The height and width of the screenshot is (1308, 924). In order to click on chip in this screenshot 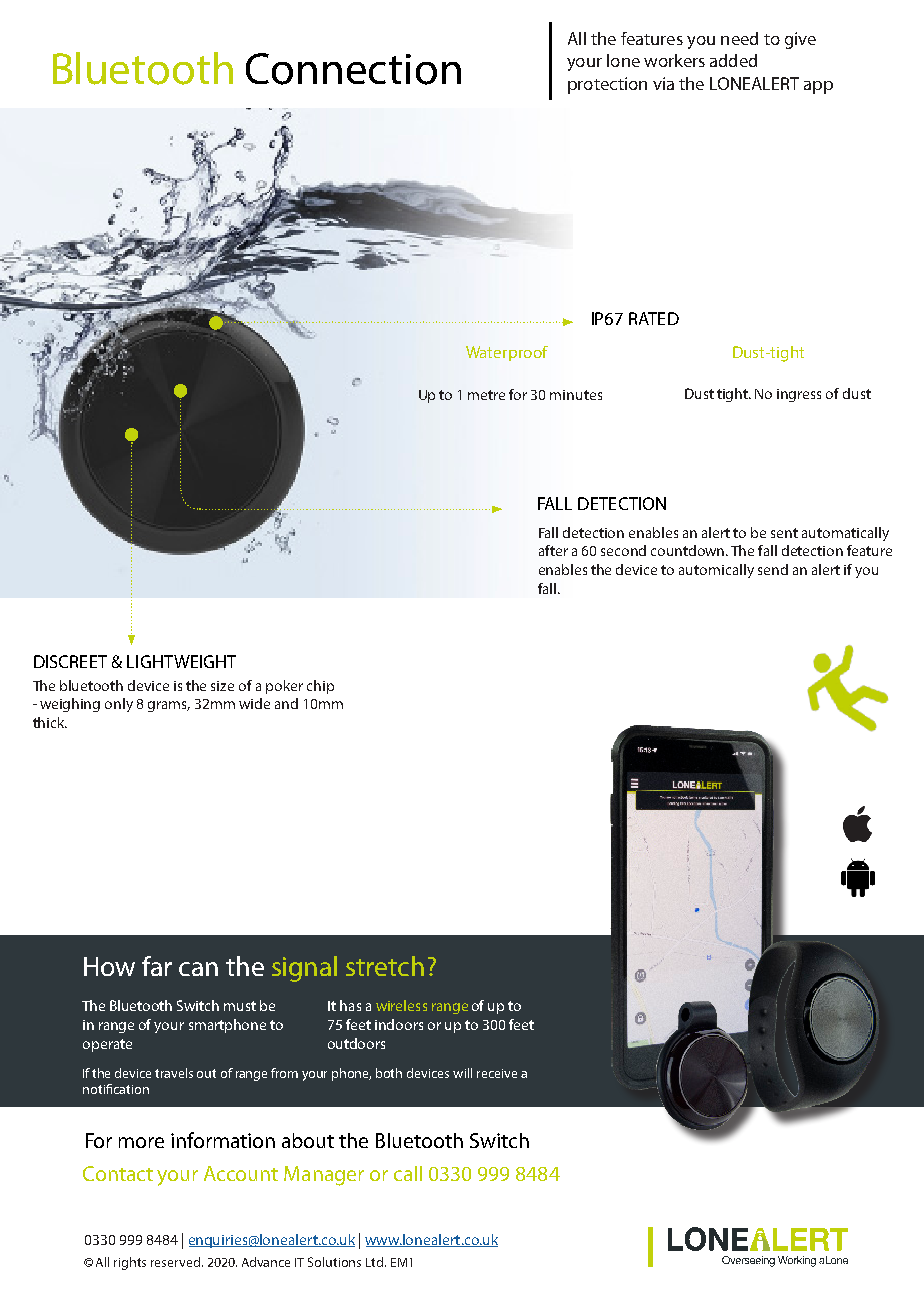, I will do `click(320, 687)`.
